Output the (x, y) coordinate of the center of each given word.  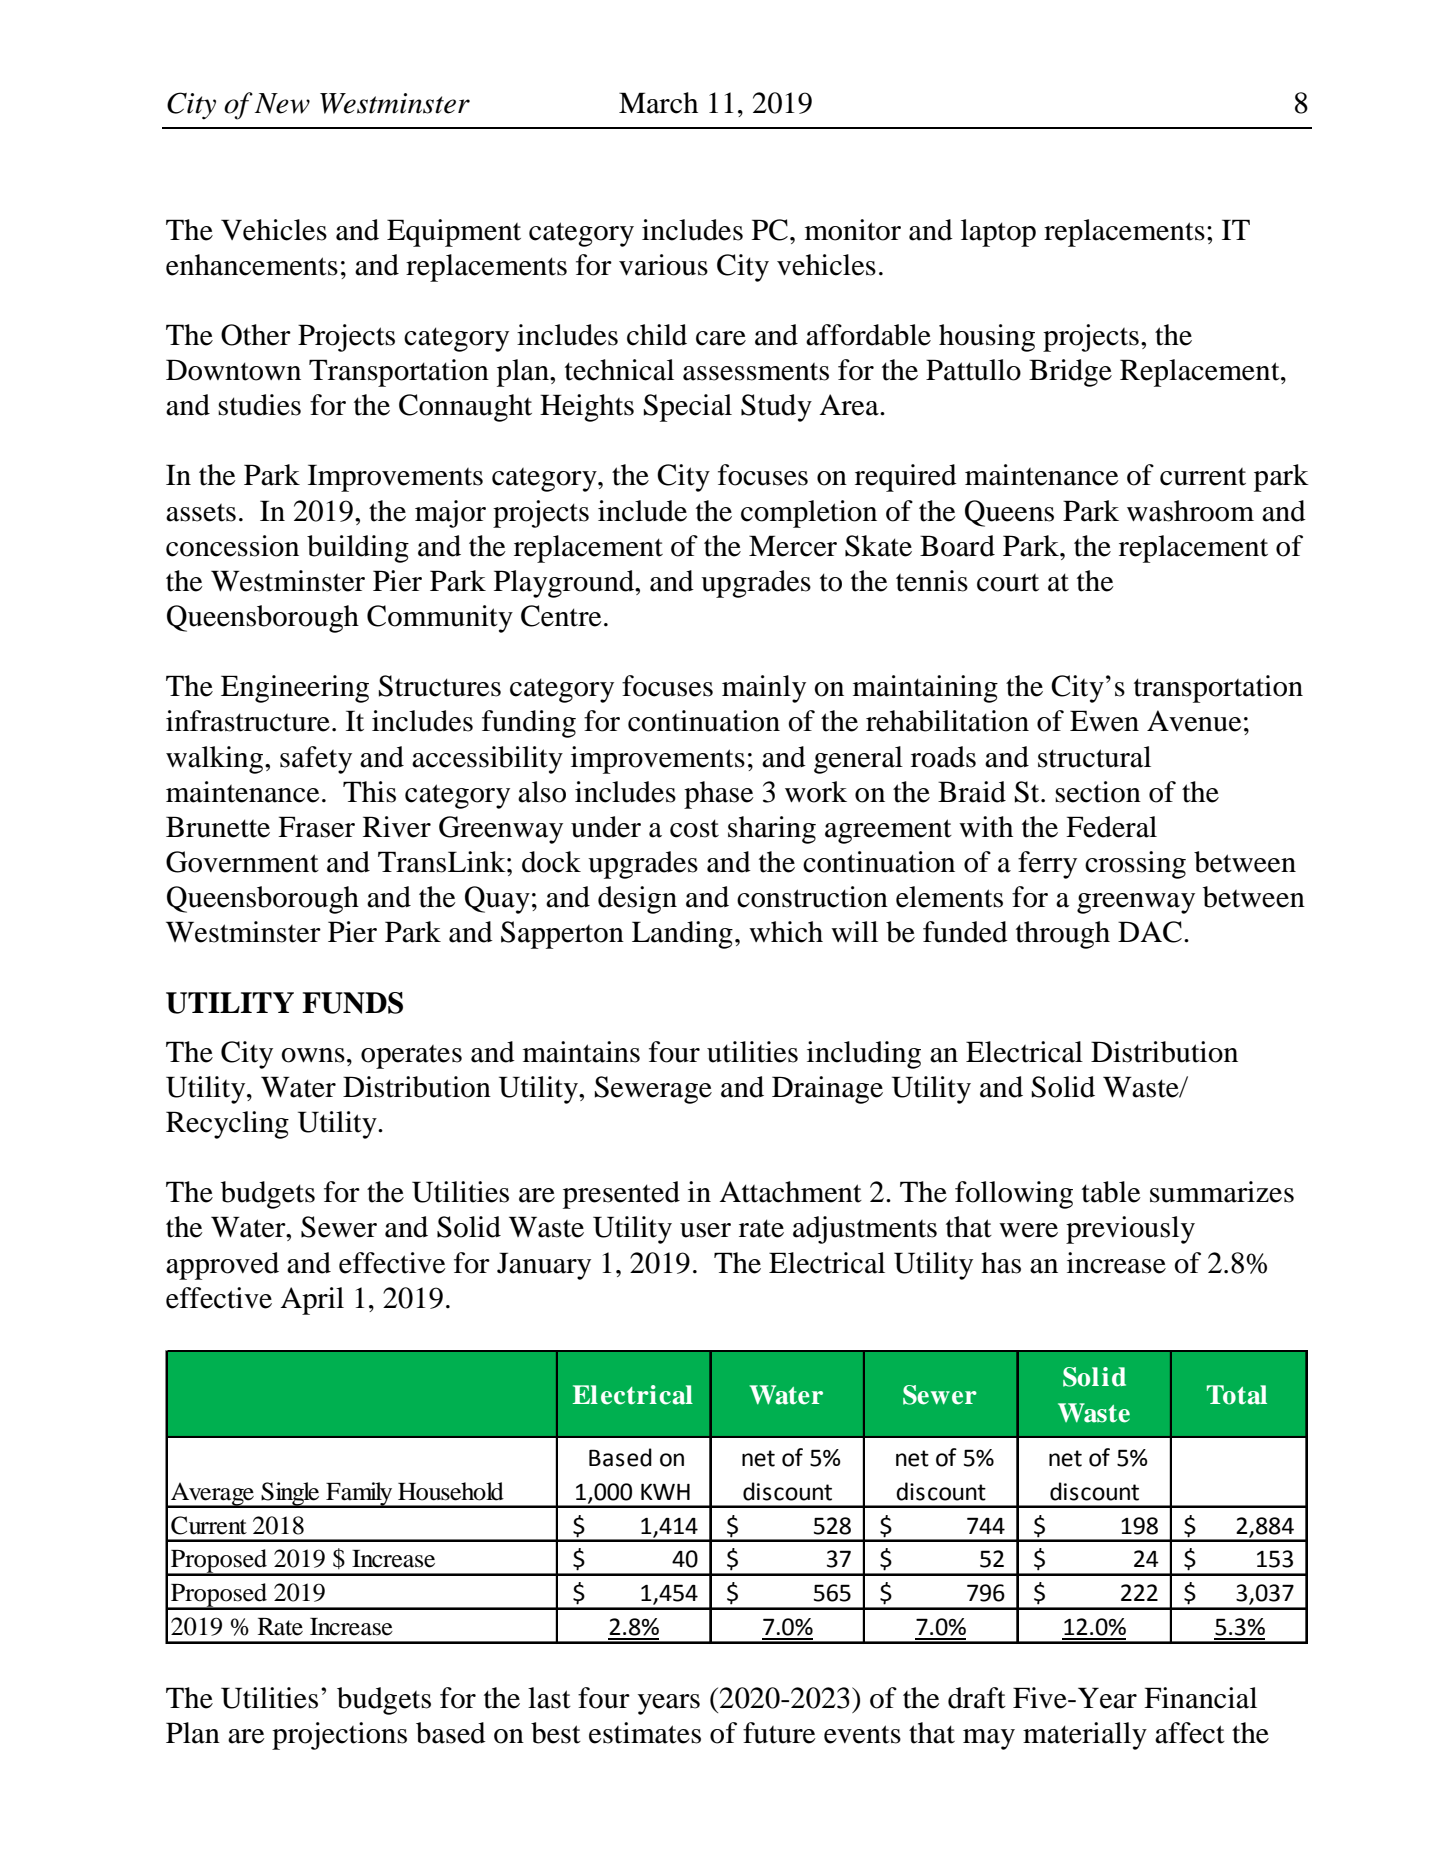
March (658, 103)
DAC (1150, 932)
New (282, 103)
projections (339, 1736)
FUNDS (352, 1003)
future (779, 1733)
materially (1085, 1736)
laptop (998, 233)
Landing (682, 935)
